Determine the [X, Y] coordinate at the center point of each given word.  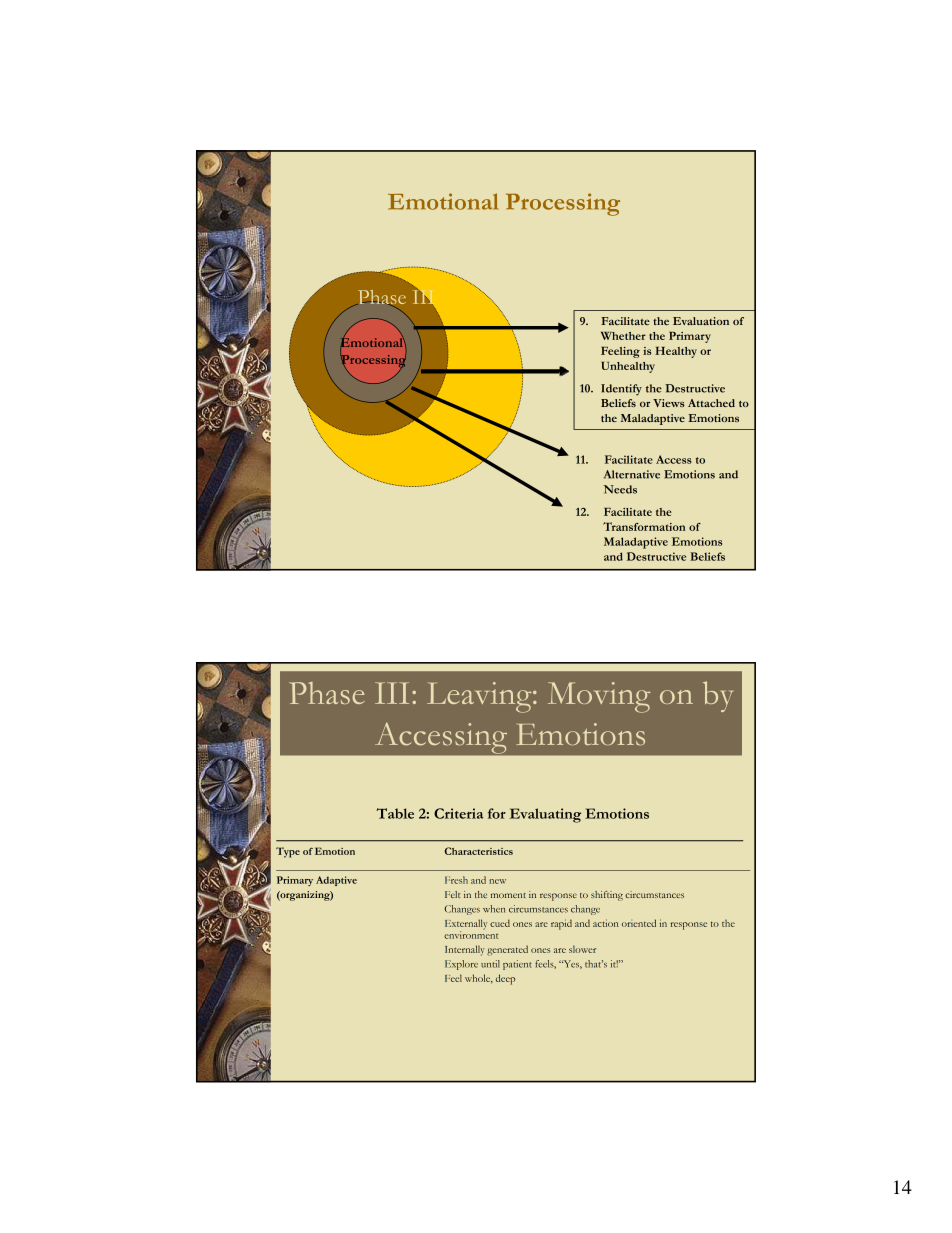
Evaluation [701, 321]
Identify [621, 390]
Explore [461, 965]
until [490, 964]
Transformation [644, 526]
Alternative [632, 474]
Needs [620, 489]
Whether [623, 336]
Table [395, 813]
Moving [599, 697]
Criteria [458, 813]
